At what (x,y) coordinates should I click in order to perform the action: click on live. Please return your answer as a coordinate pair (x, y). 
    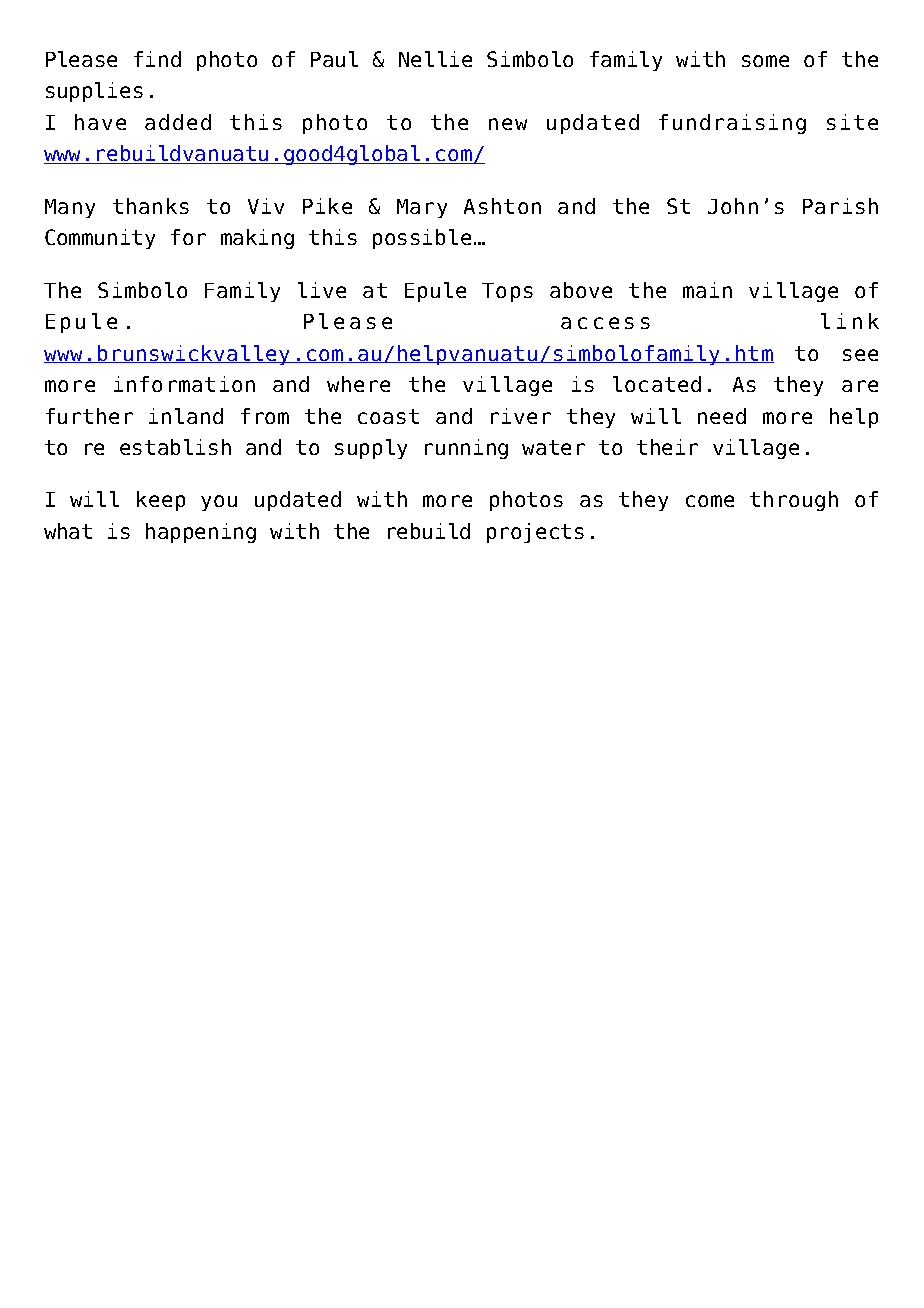
    Looking at the image, I should click on (322, 290).
